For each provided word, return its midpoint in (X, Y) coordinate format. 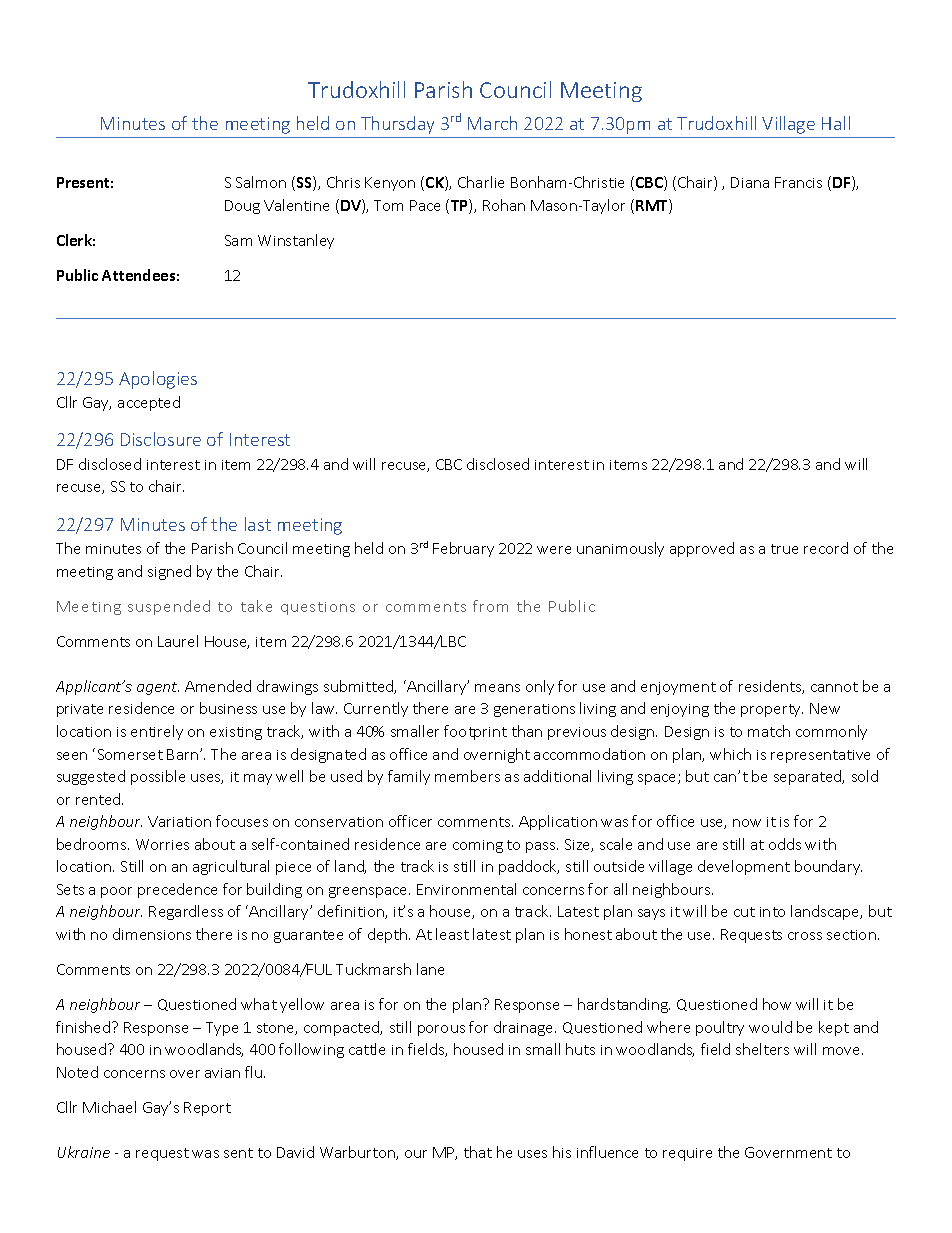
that (478, 1152)
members (467, 776)
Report (207, 1109)
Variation (179, 821)
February (463, 549)
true (784, 549)
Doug (242, 207)
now (747, 823)
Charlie (481, 182)
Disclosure (161, 439)
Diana (750, 182)
